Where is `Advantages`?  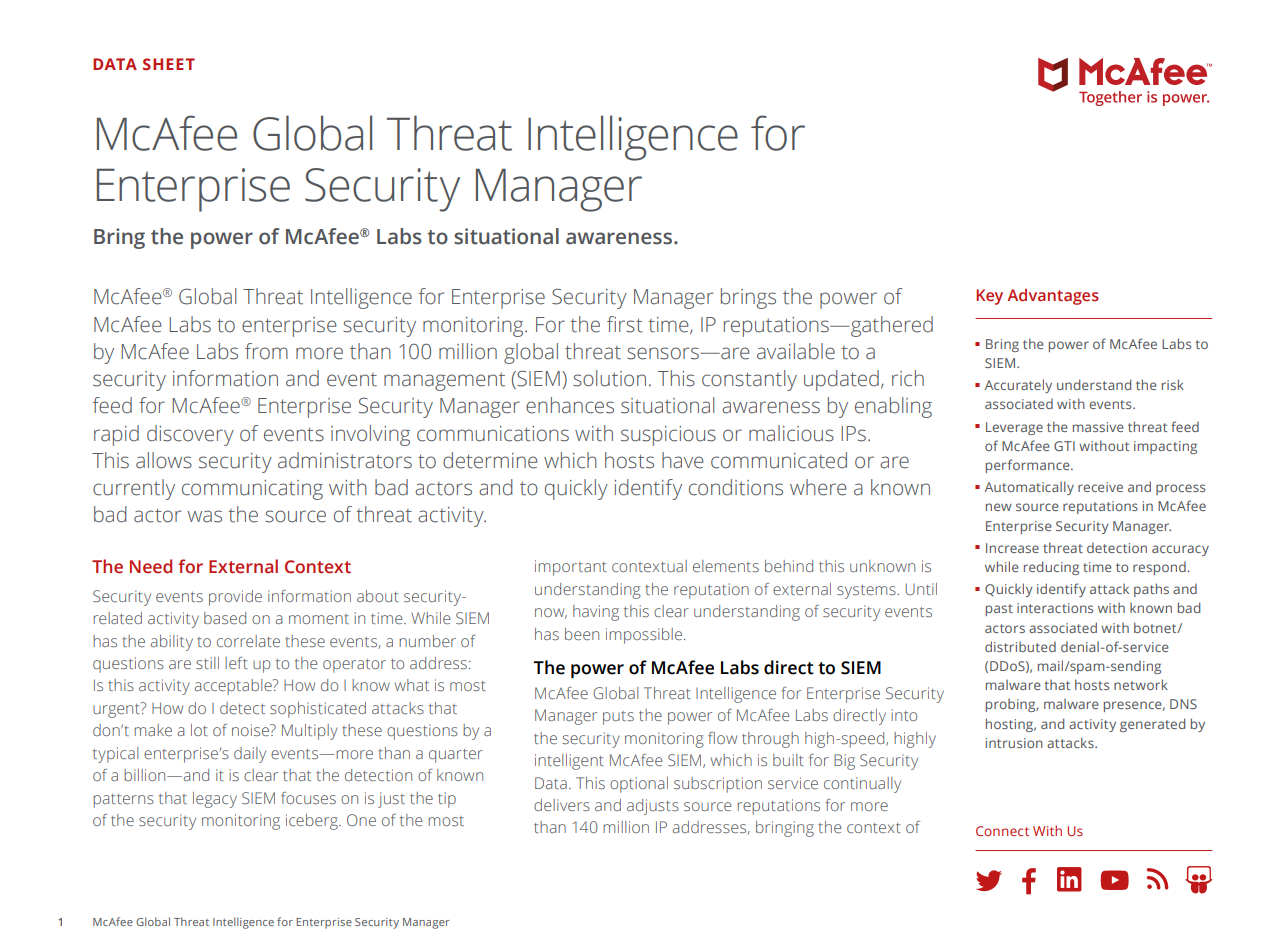
Advantages is located at coordinates (1053, 297).
